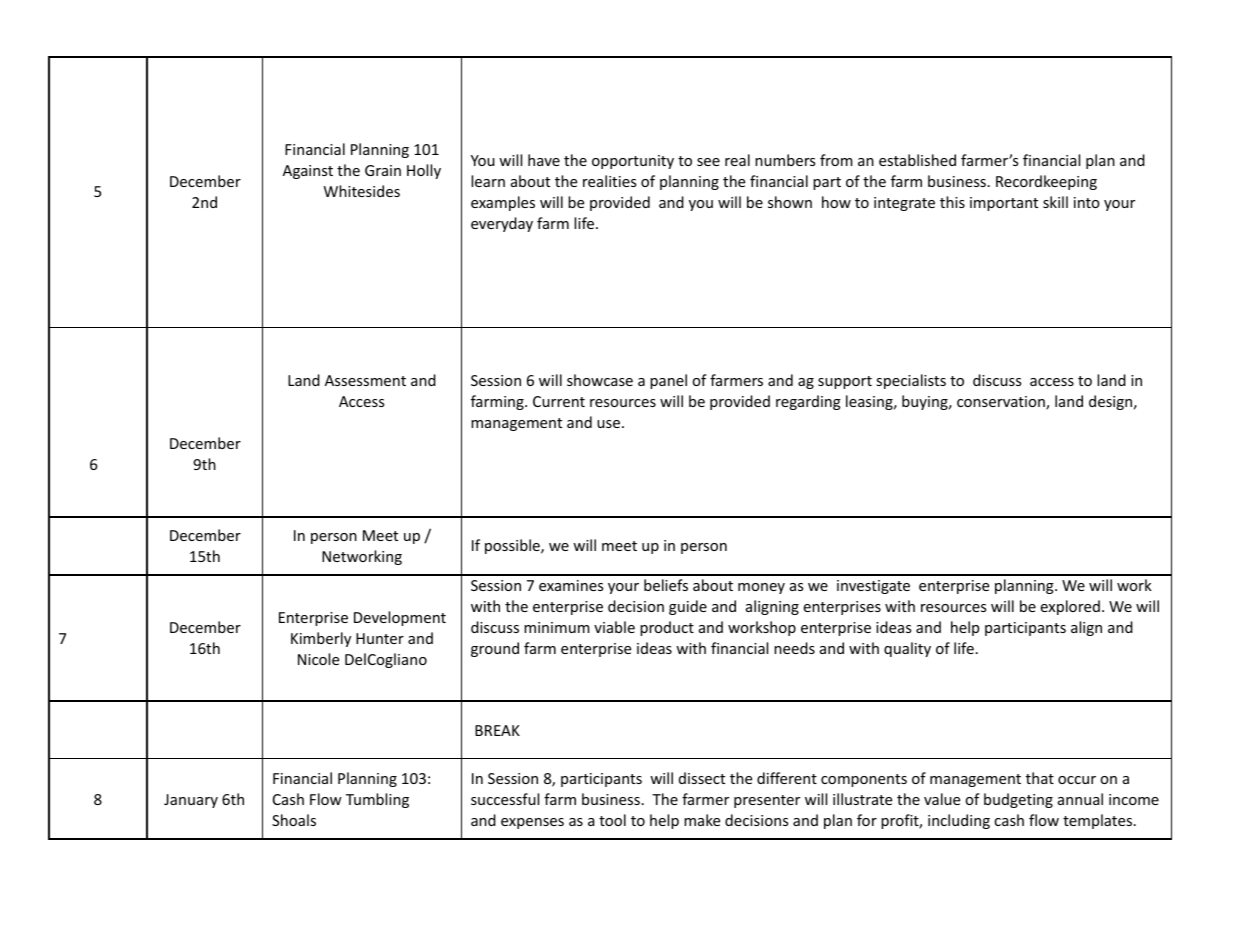 Image resolution: width=1233 pixels, height=952 pixels. Describe the element at coordinates (911, 381) in the screenshot. I see `specialists` at that location.
